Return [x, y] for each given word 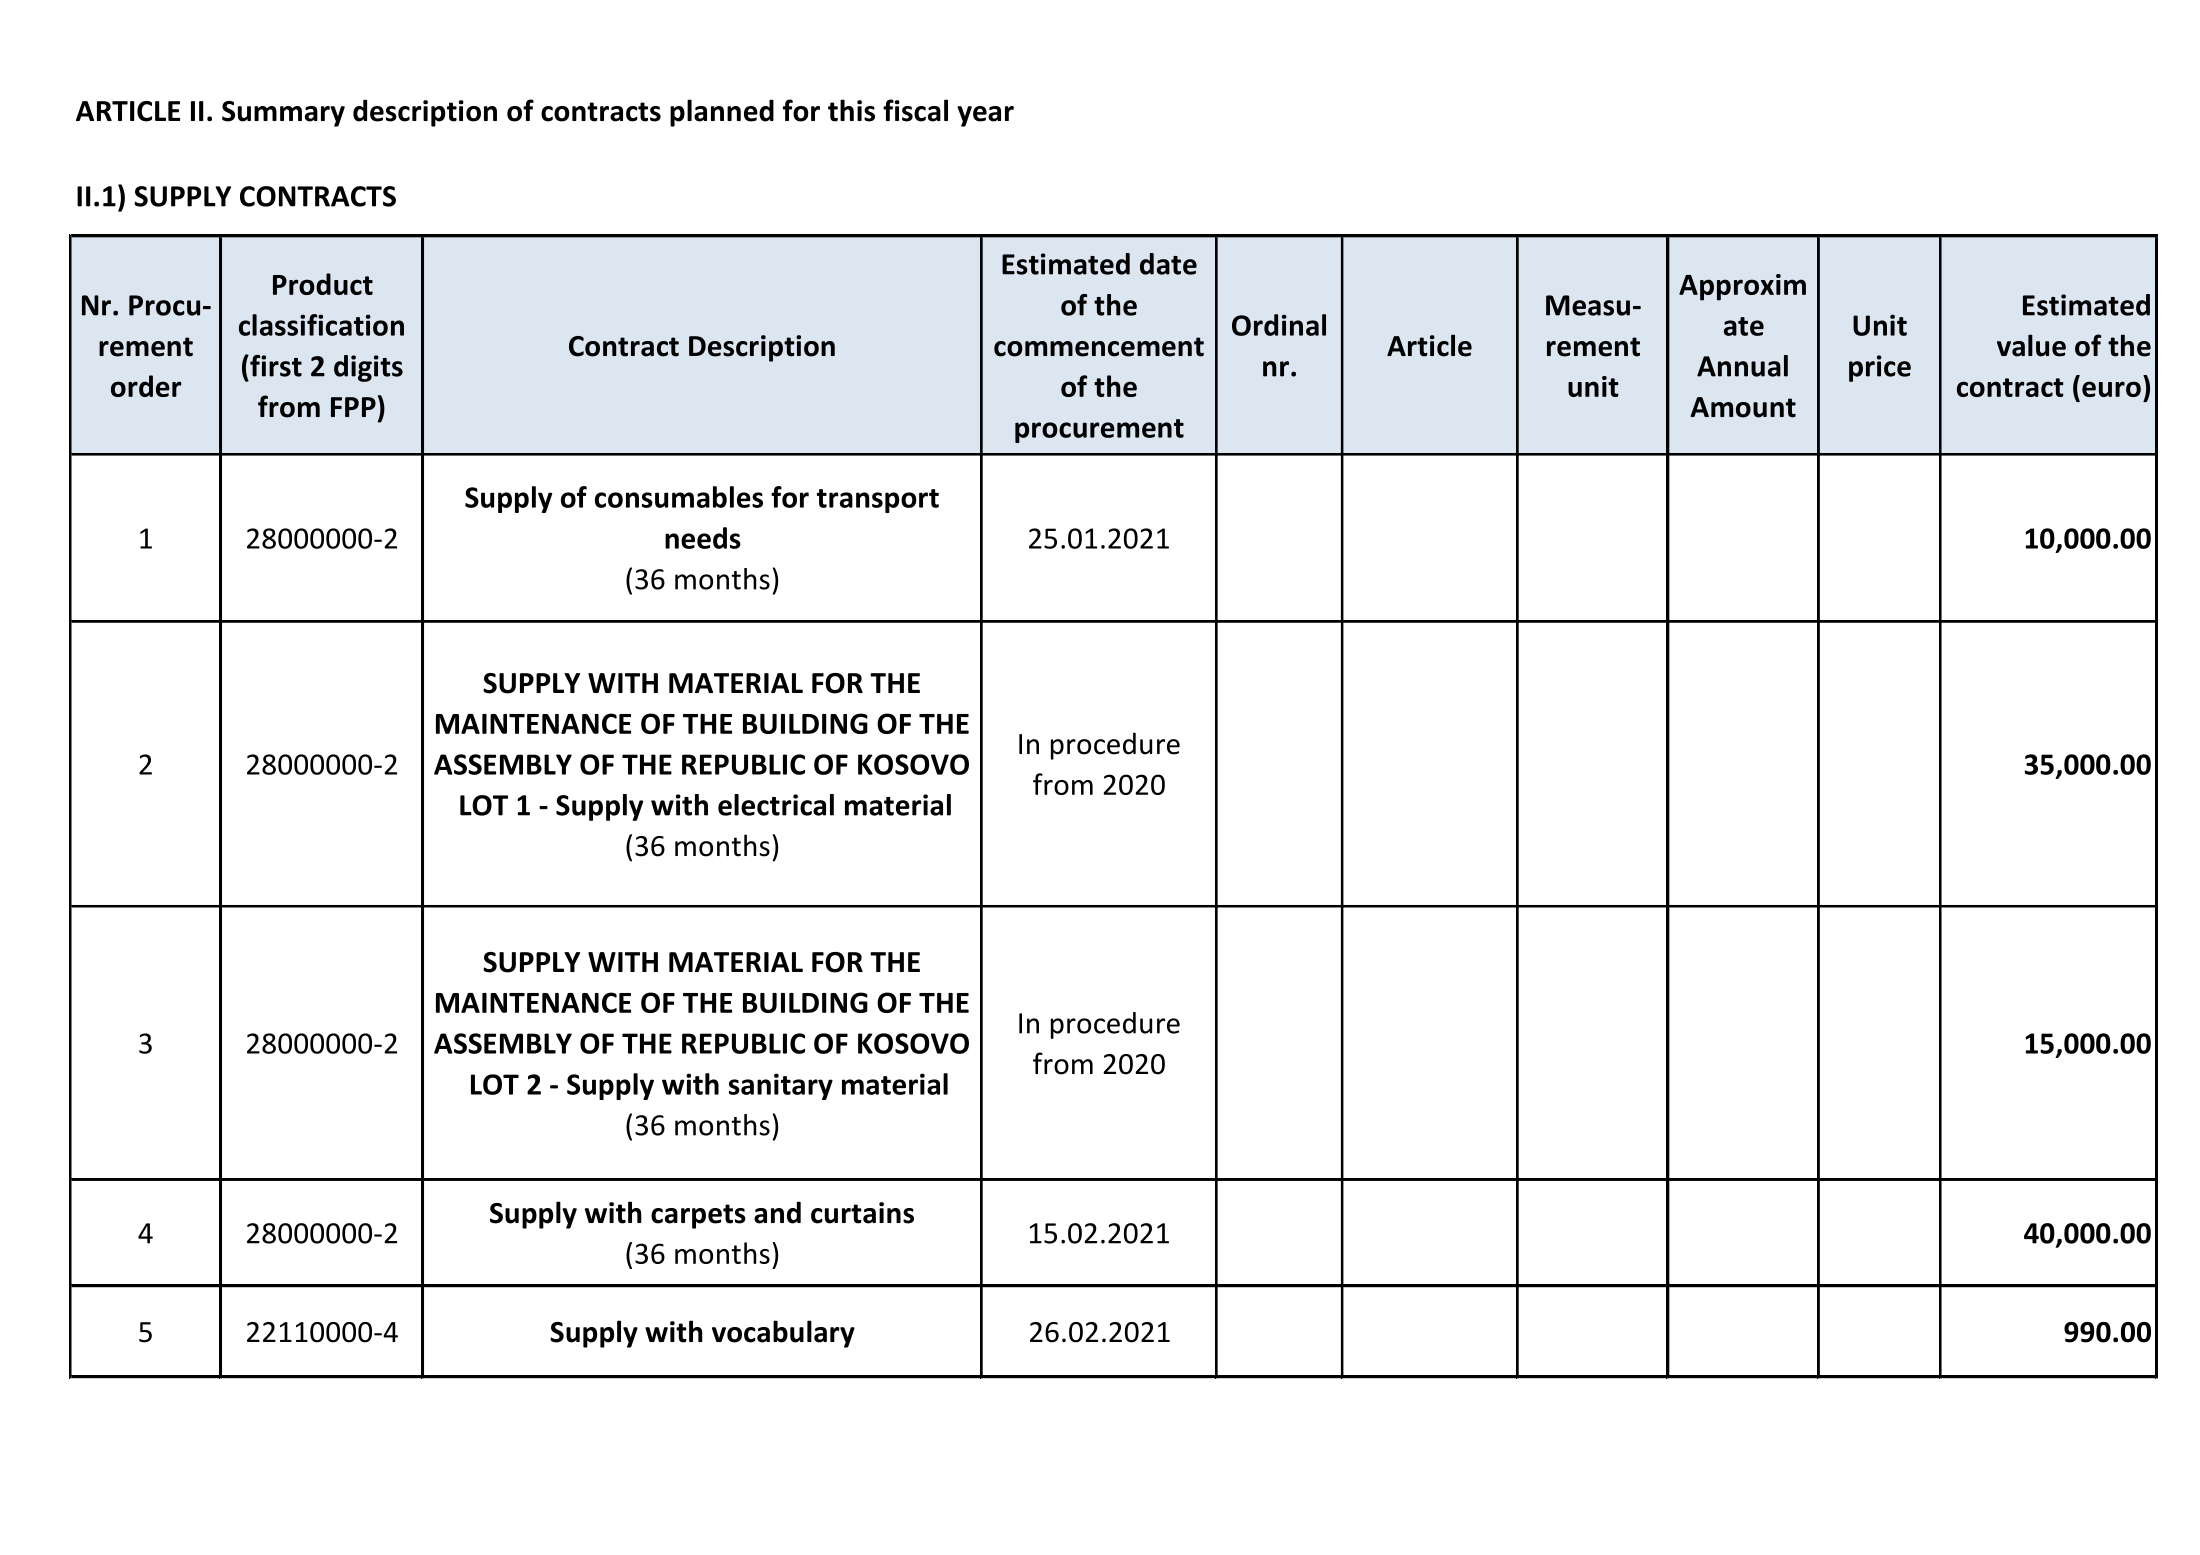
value [2031, 345]
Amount [1743, 407]
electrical [776, 805]
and [777, 1212]
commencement [1099, 347]
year [985, 116]
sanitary [781, 1086]
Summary [283, 114]
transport [878, 501]
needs [703, 538]
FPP [353, 407]
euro [2111, 389]
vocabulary [783, 1334]
